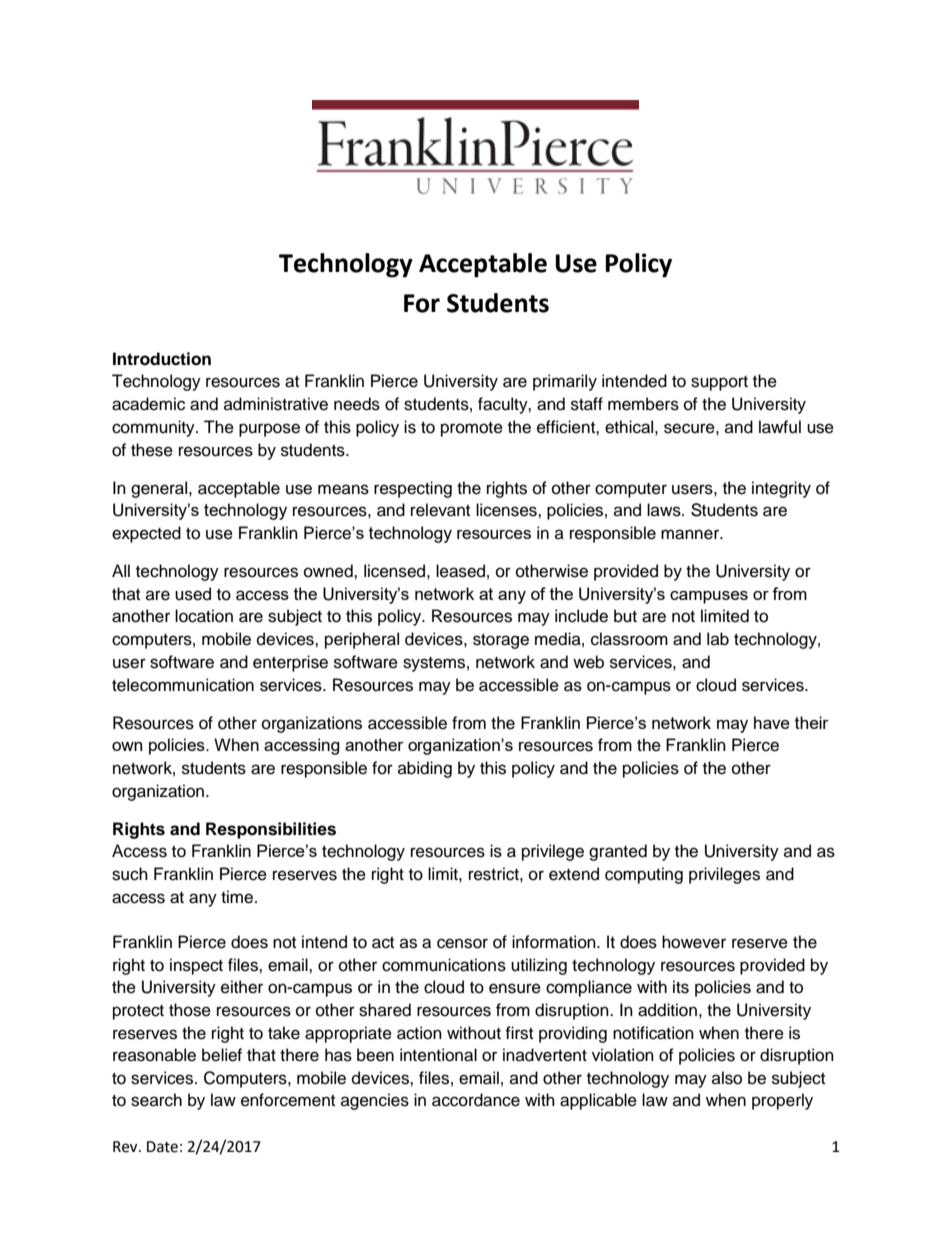  Describe the element at coordinates (501, 641) in the page. I see `storage` at that location.
